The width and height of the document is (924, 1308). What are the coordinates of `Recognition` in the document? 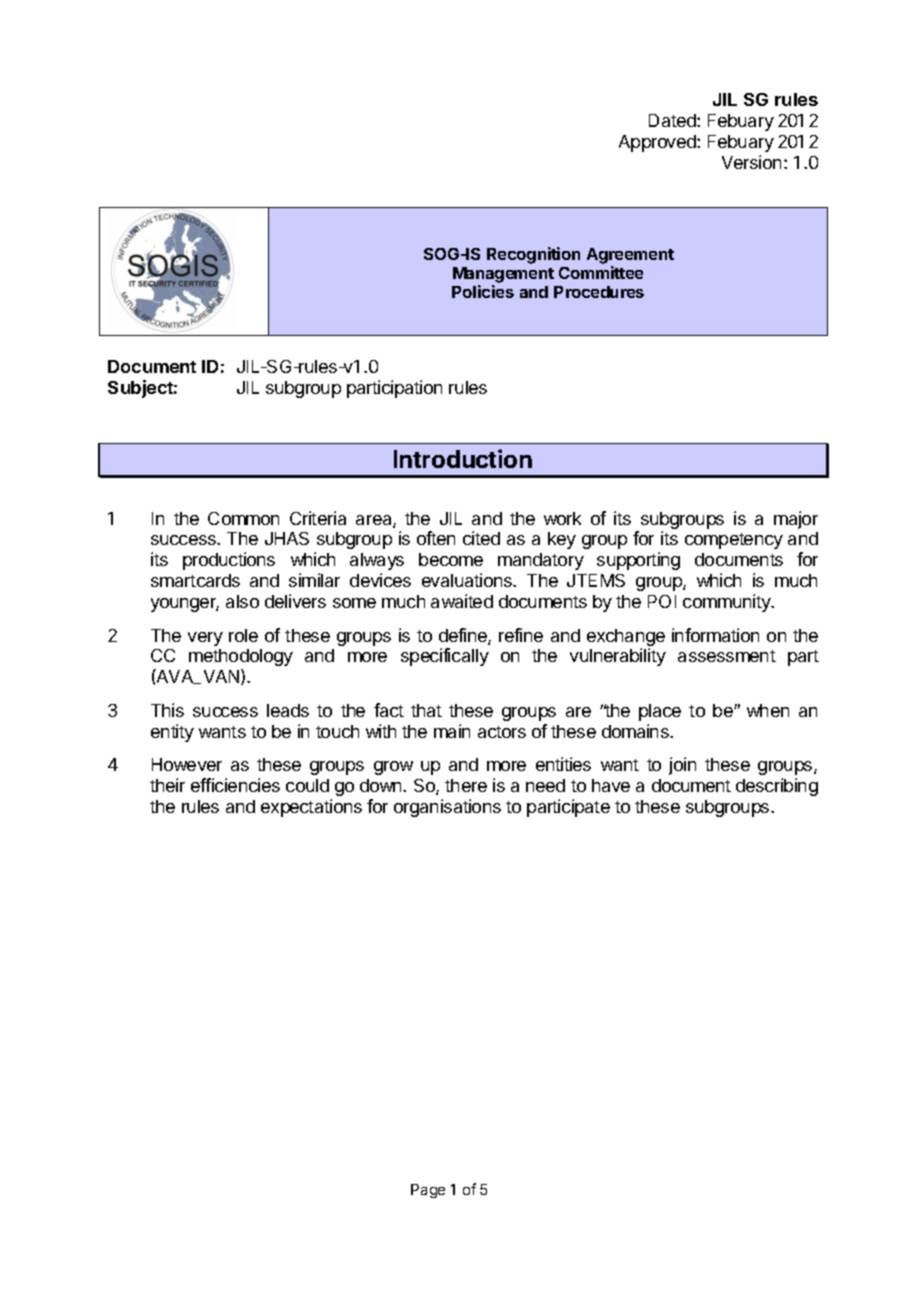 It's located at (533, 255).
